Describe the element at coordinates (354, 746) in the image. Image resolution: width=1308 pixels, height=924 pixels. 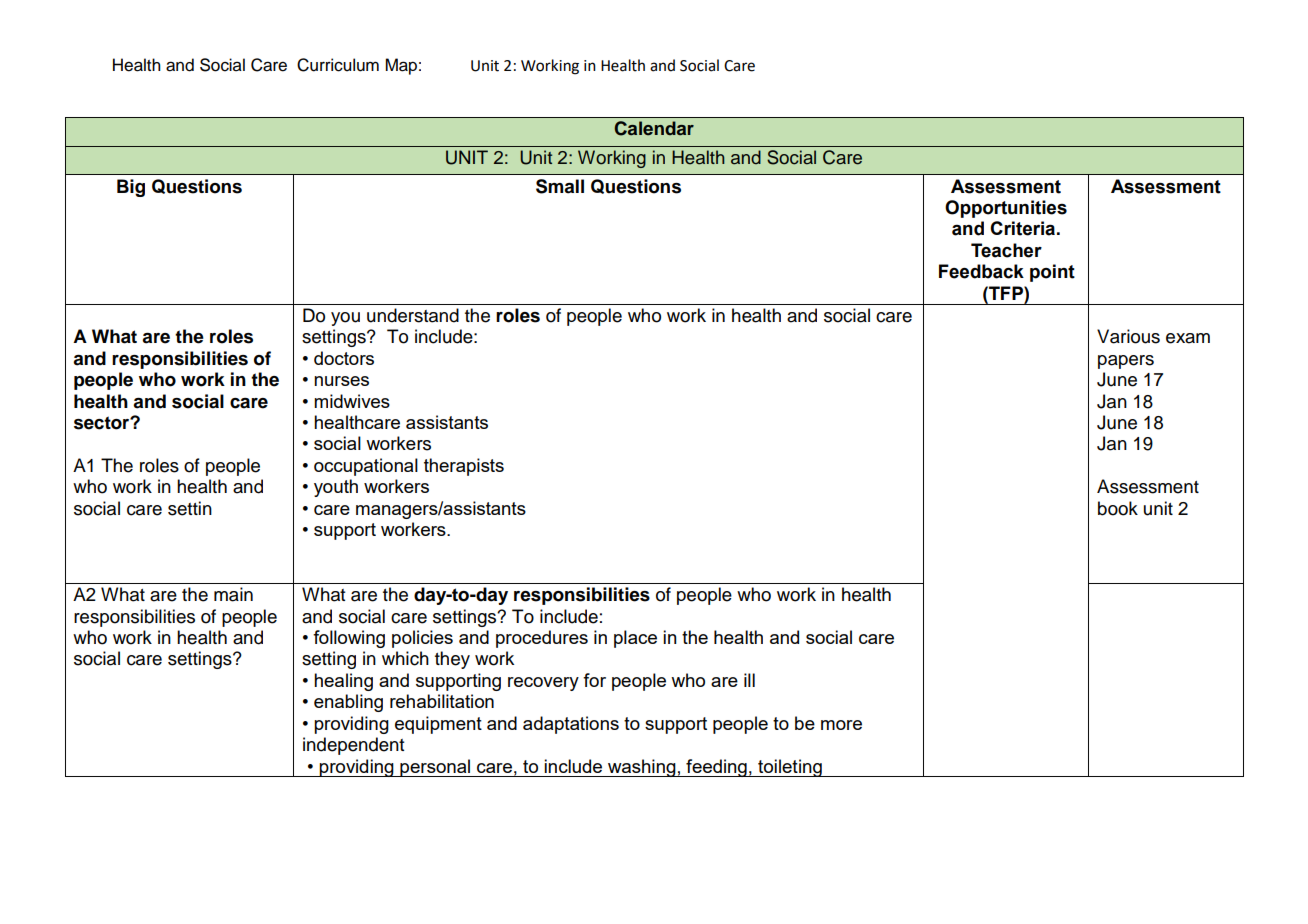
I see `independent` at that location.
